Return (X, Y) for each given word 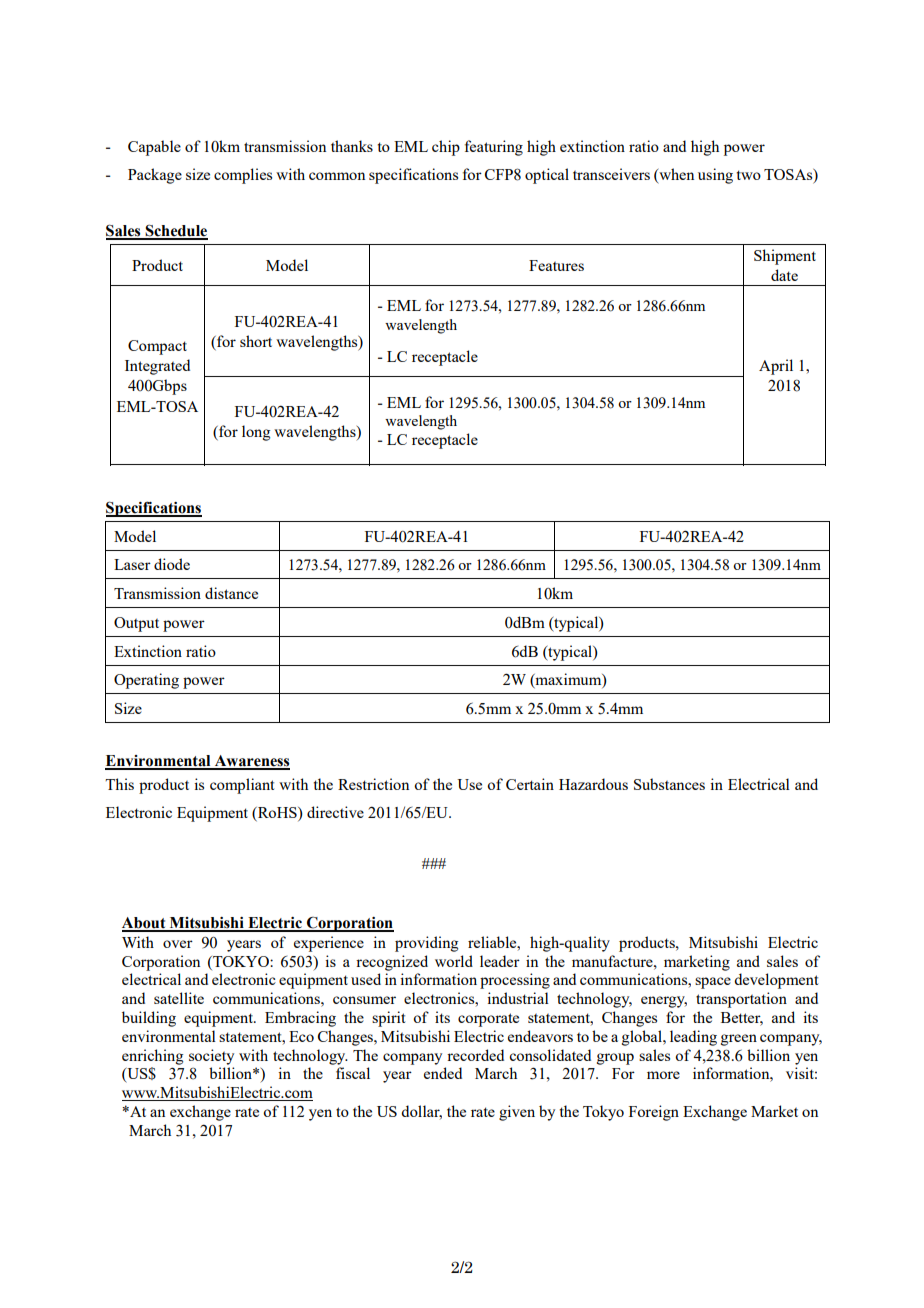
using (715, 176)
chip (446, 148)
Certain (530, 784)
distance (231, 593)
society (211, 1057)
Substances (669, 784)
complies (243, 176)
